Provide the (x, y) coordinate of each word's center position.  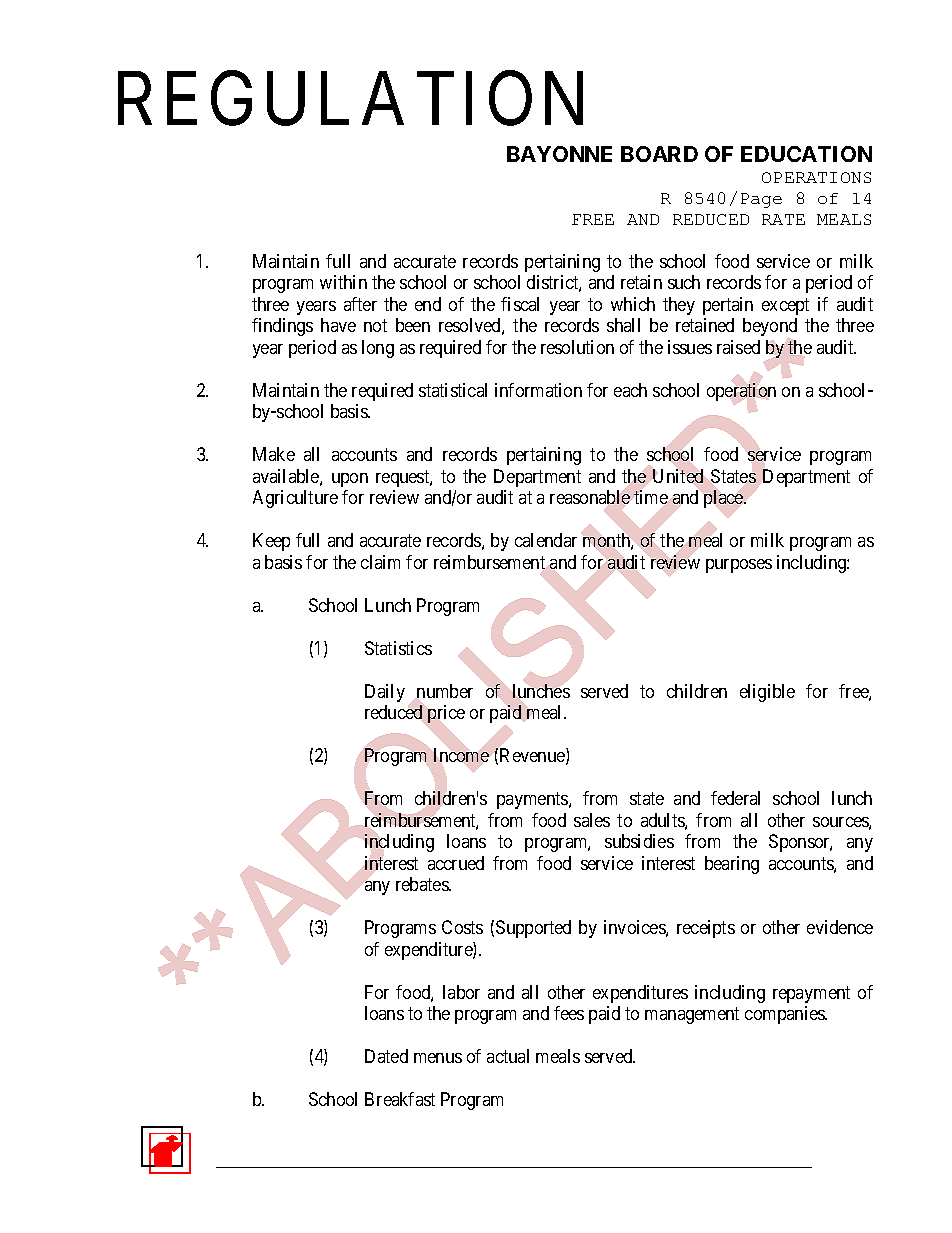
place (724, 499)
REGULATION (350, 99)
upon (350, 480)
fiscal (520, 304)
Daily (385, 693)
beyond (770, 327)
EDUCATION (806, 154)
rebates (423, 884)
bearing (732, 865)
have (338, 325)
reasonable (590, 497)
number (445, 691)
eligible (767, 693)
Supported (533, 929)
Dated (386, 1056)
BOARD (659, 154)
